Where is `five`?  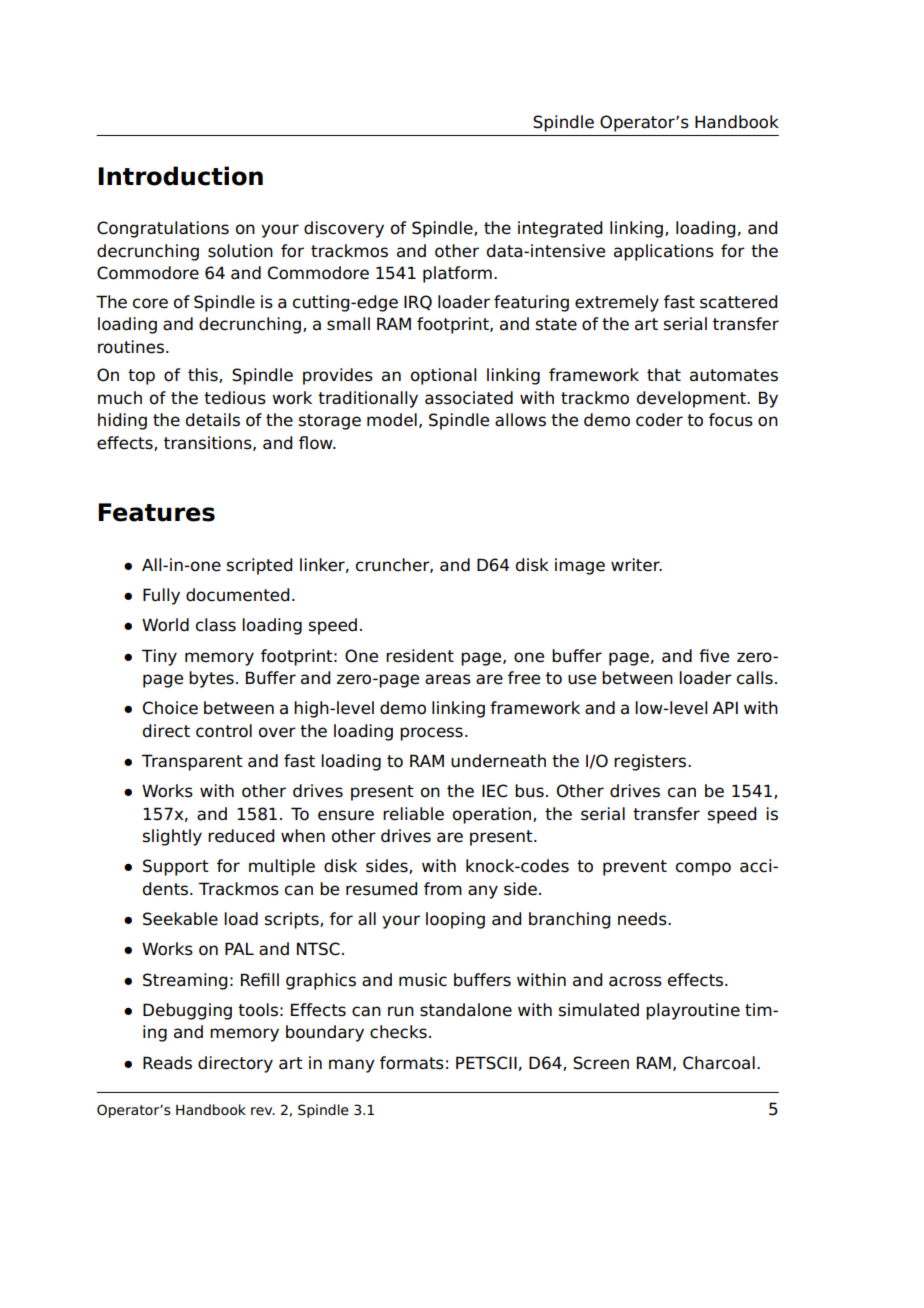 five is located at coordinates (714, 656).
